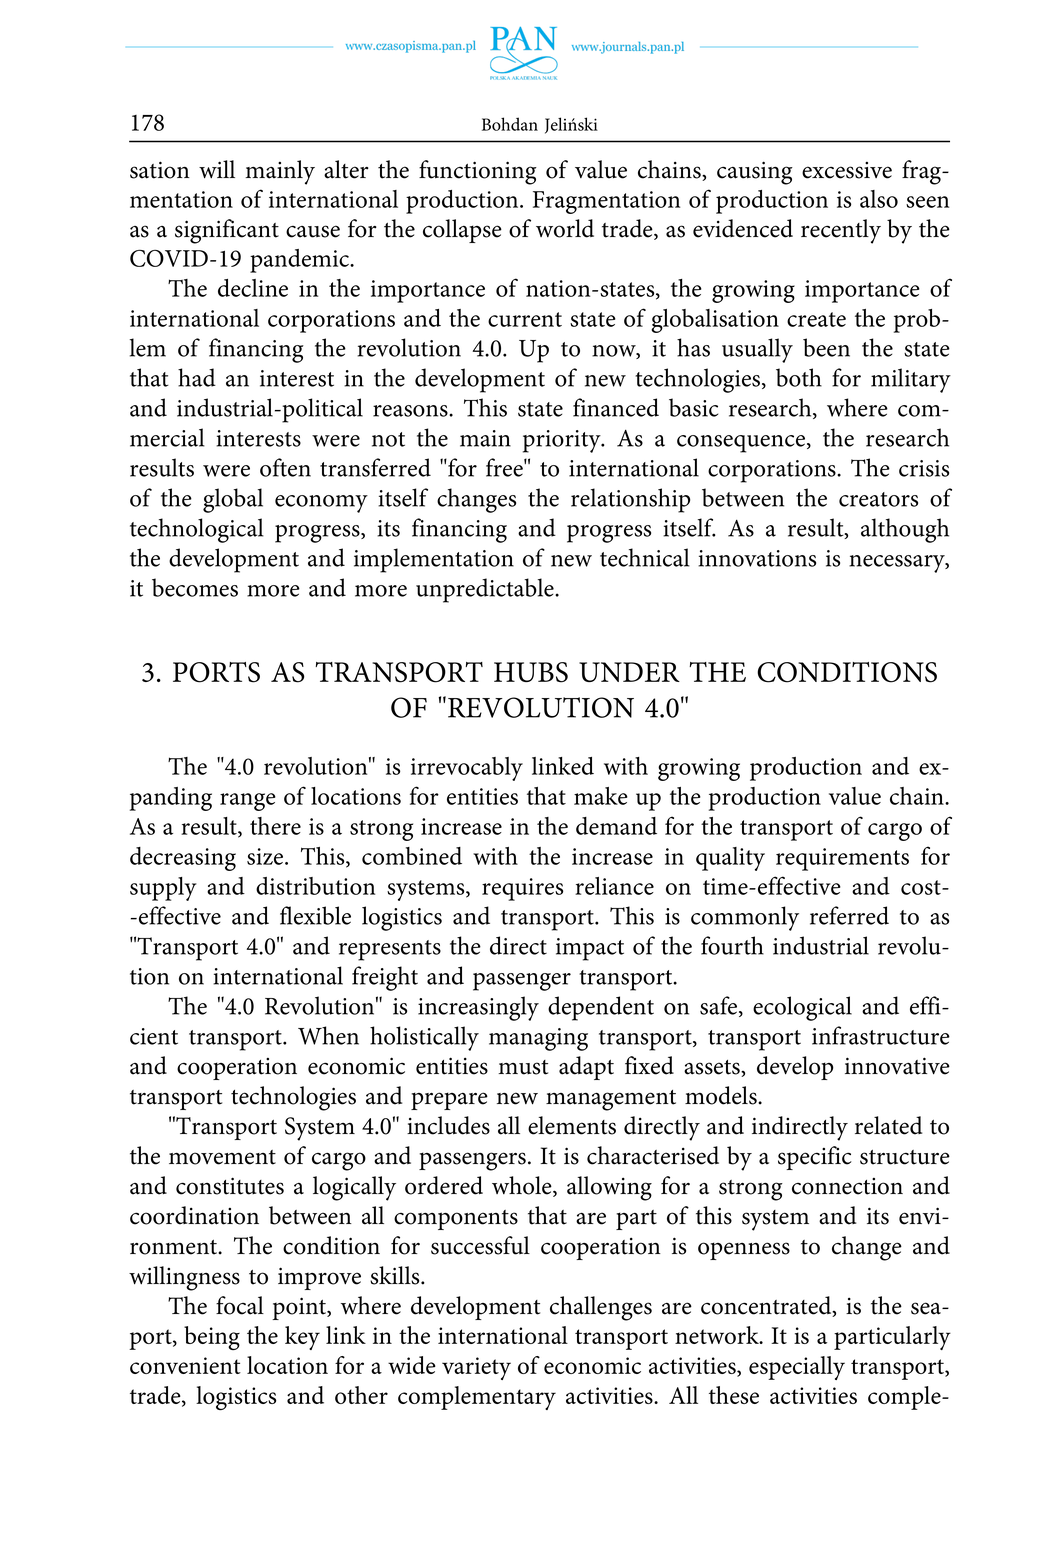  What do you see at coordinates (227, 231) in the page?
I see `significant` at bounding box center [227, 231].
